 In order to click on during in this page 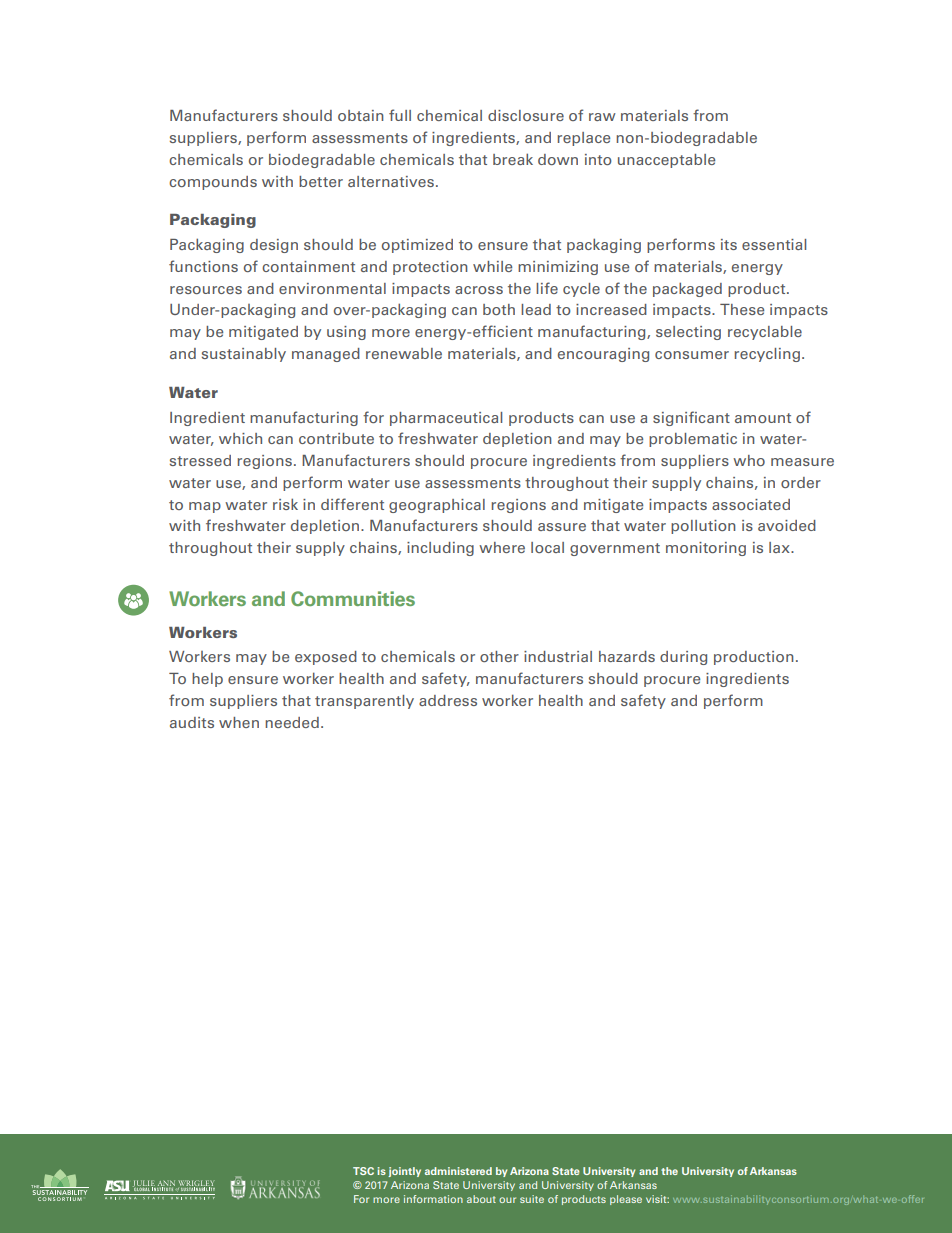, I will do `click(683, 658)`.
